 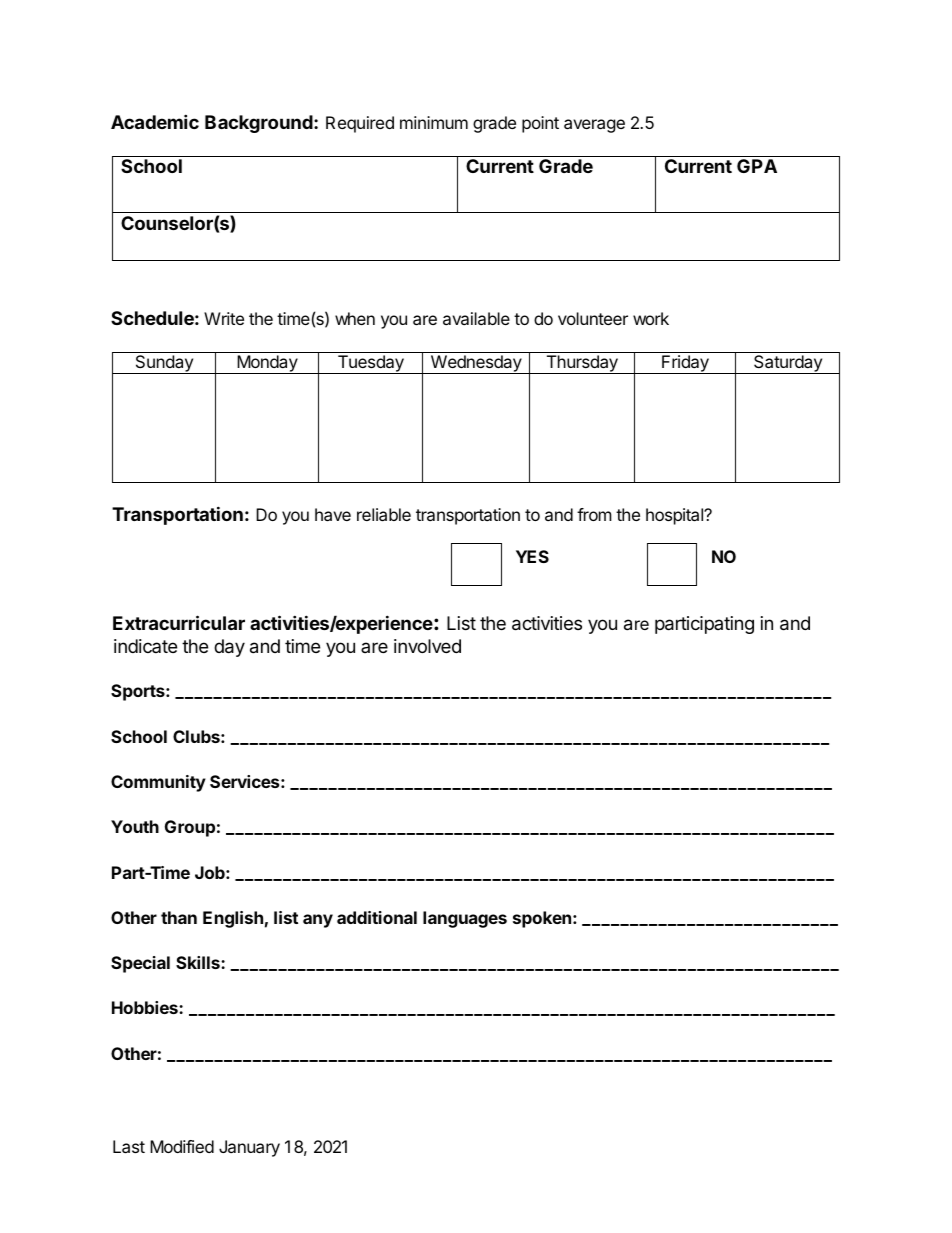 I want to click on involved, so click(x=427, y=646).
